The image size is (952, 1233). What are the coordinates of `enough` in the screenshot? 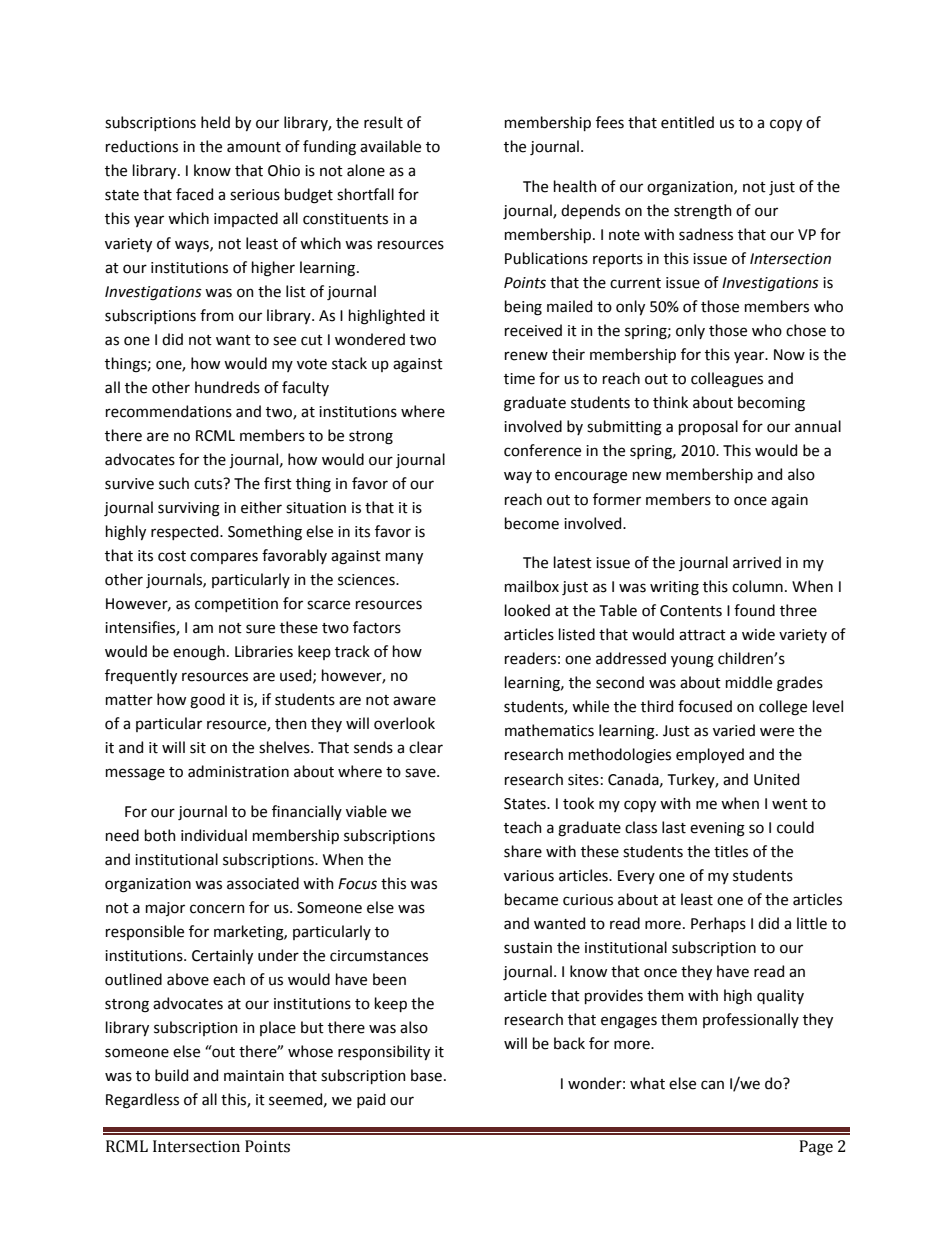 It's located at (199, 653).
